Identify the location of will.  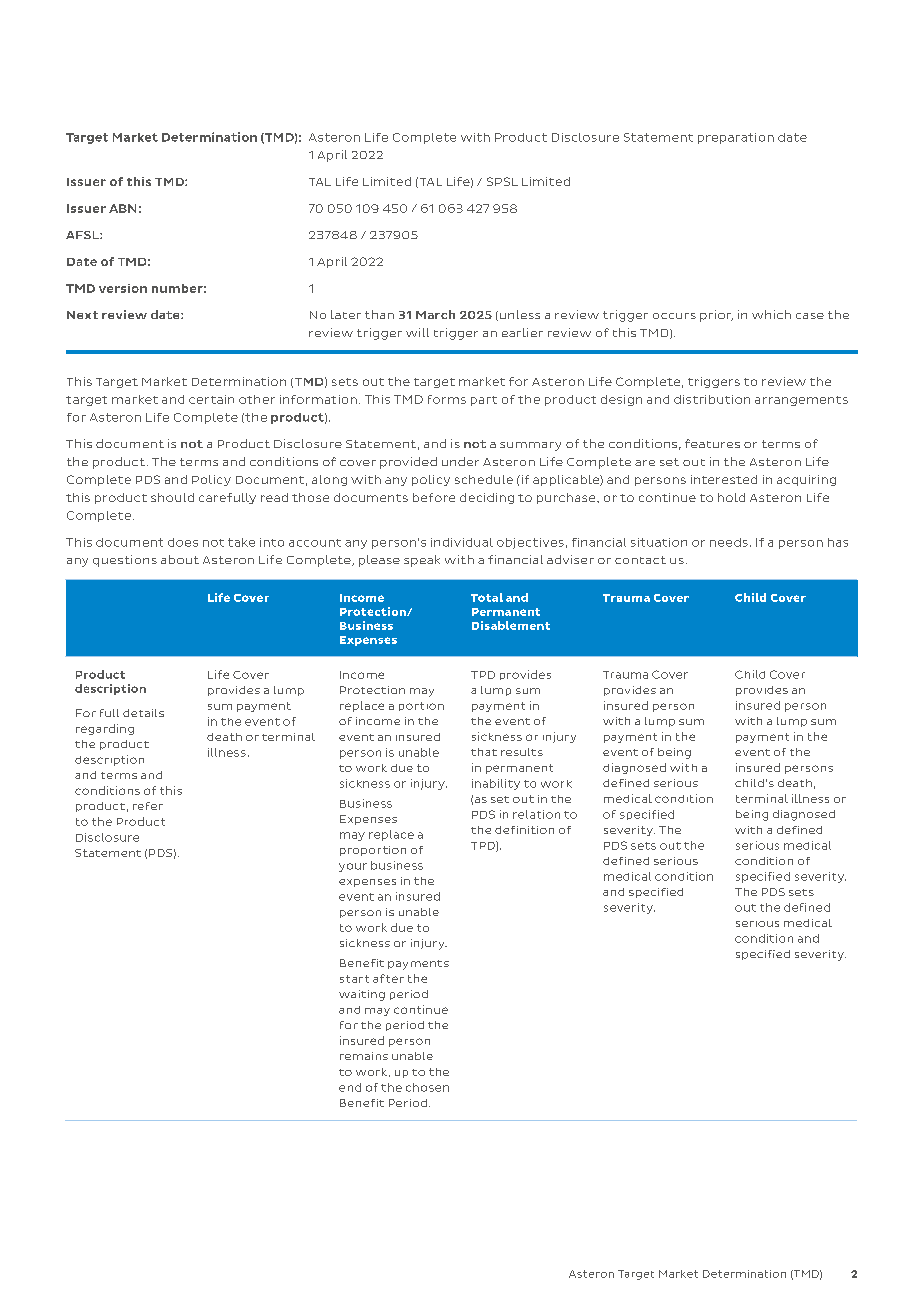
(417, 332).
